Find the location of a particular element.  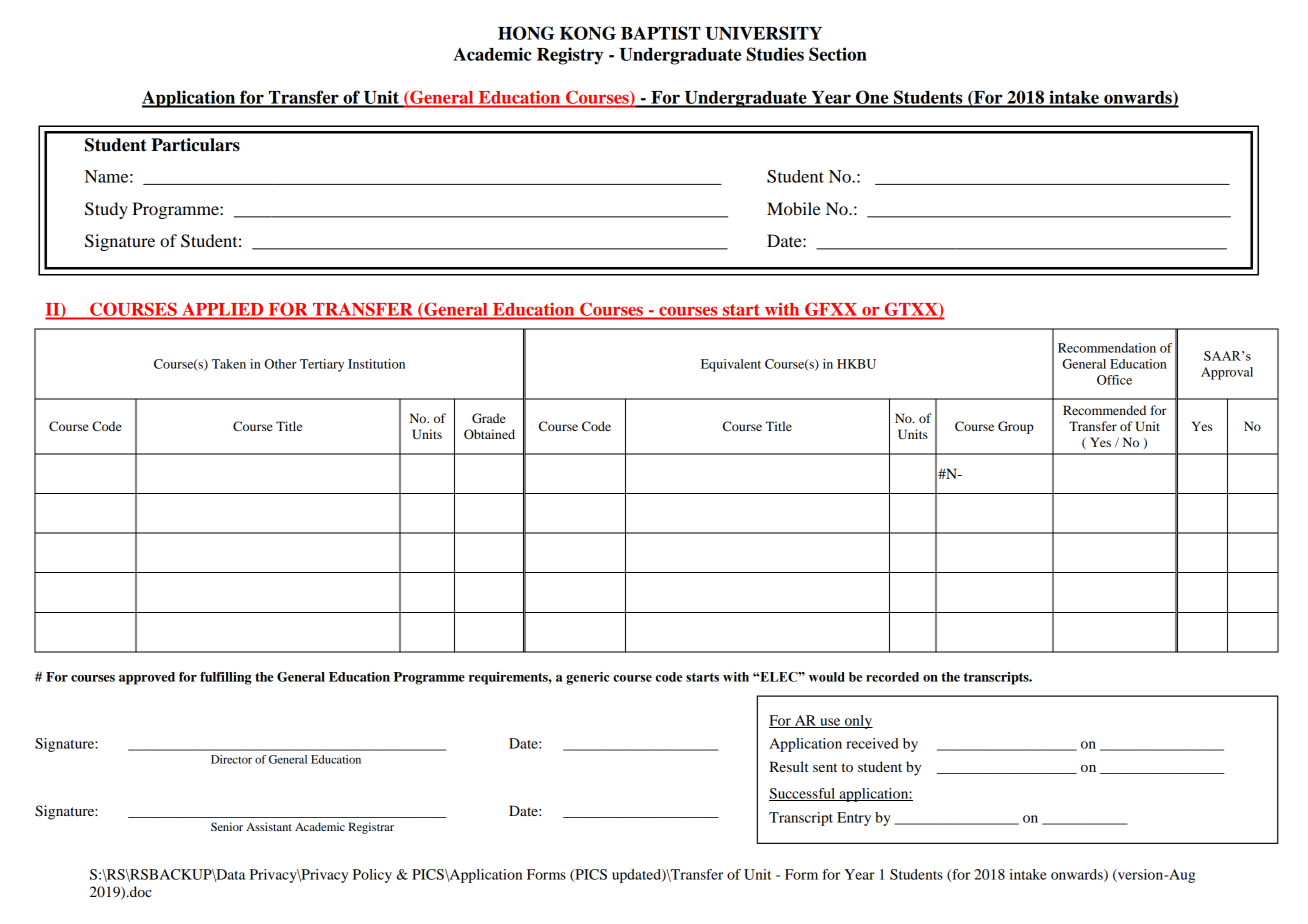

Taken is located at coordinates (229, 364).
